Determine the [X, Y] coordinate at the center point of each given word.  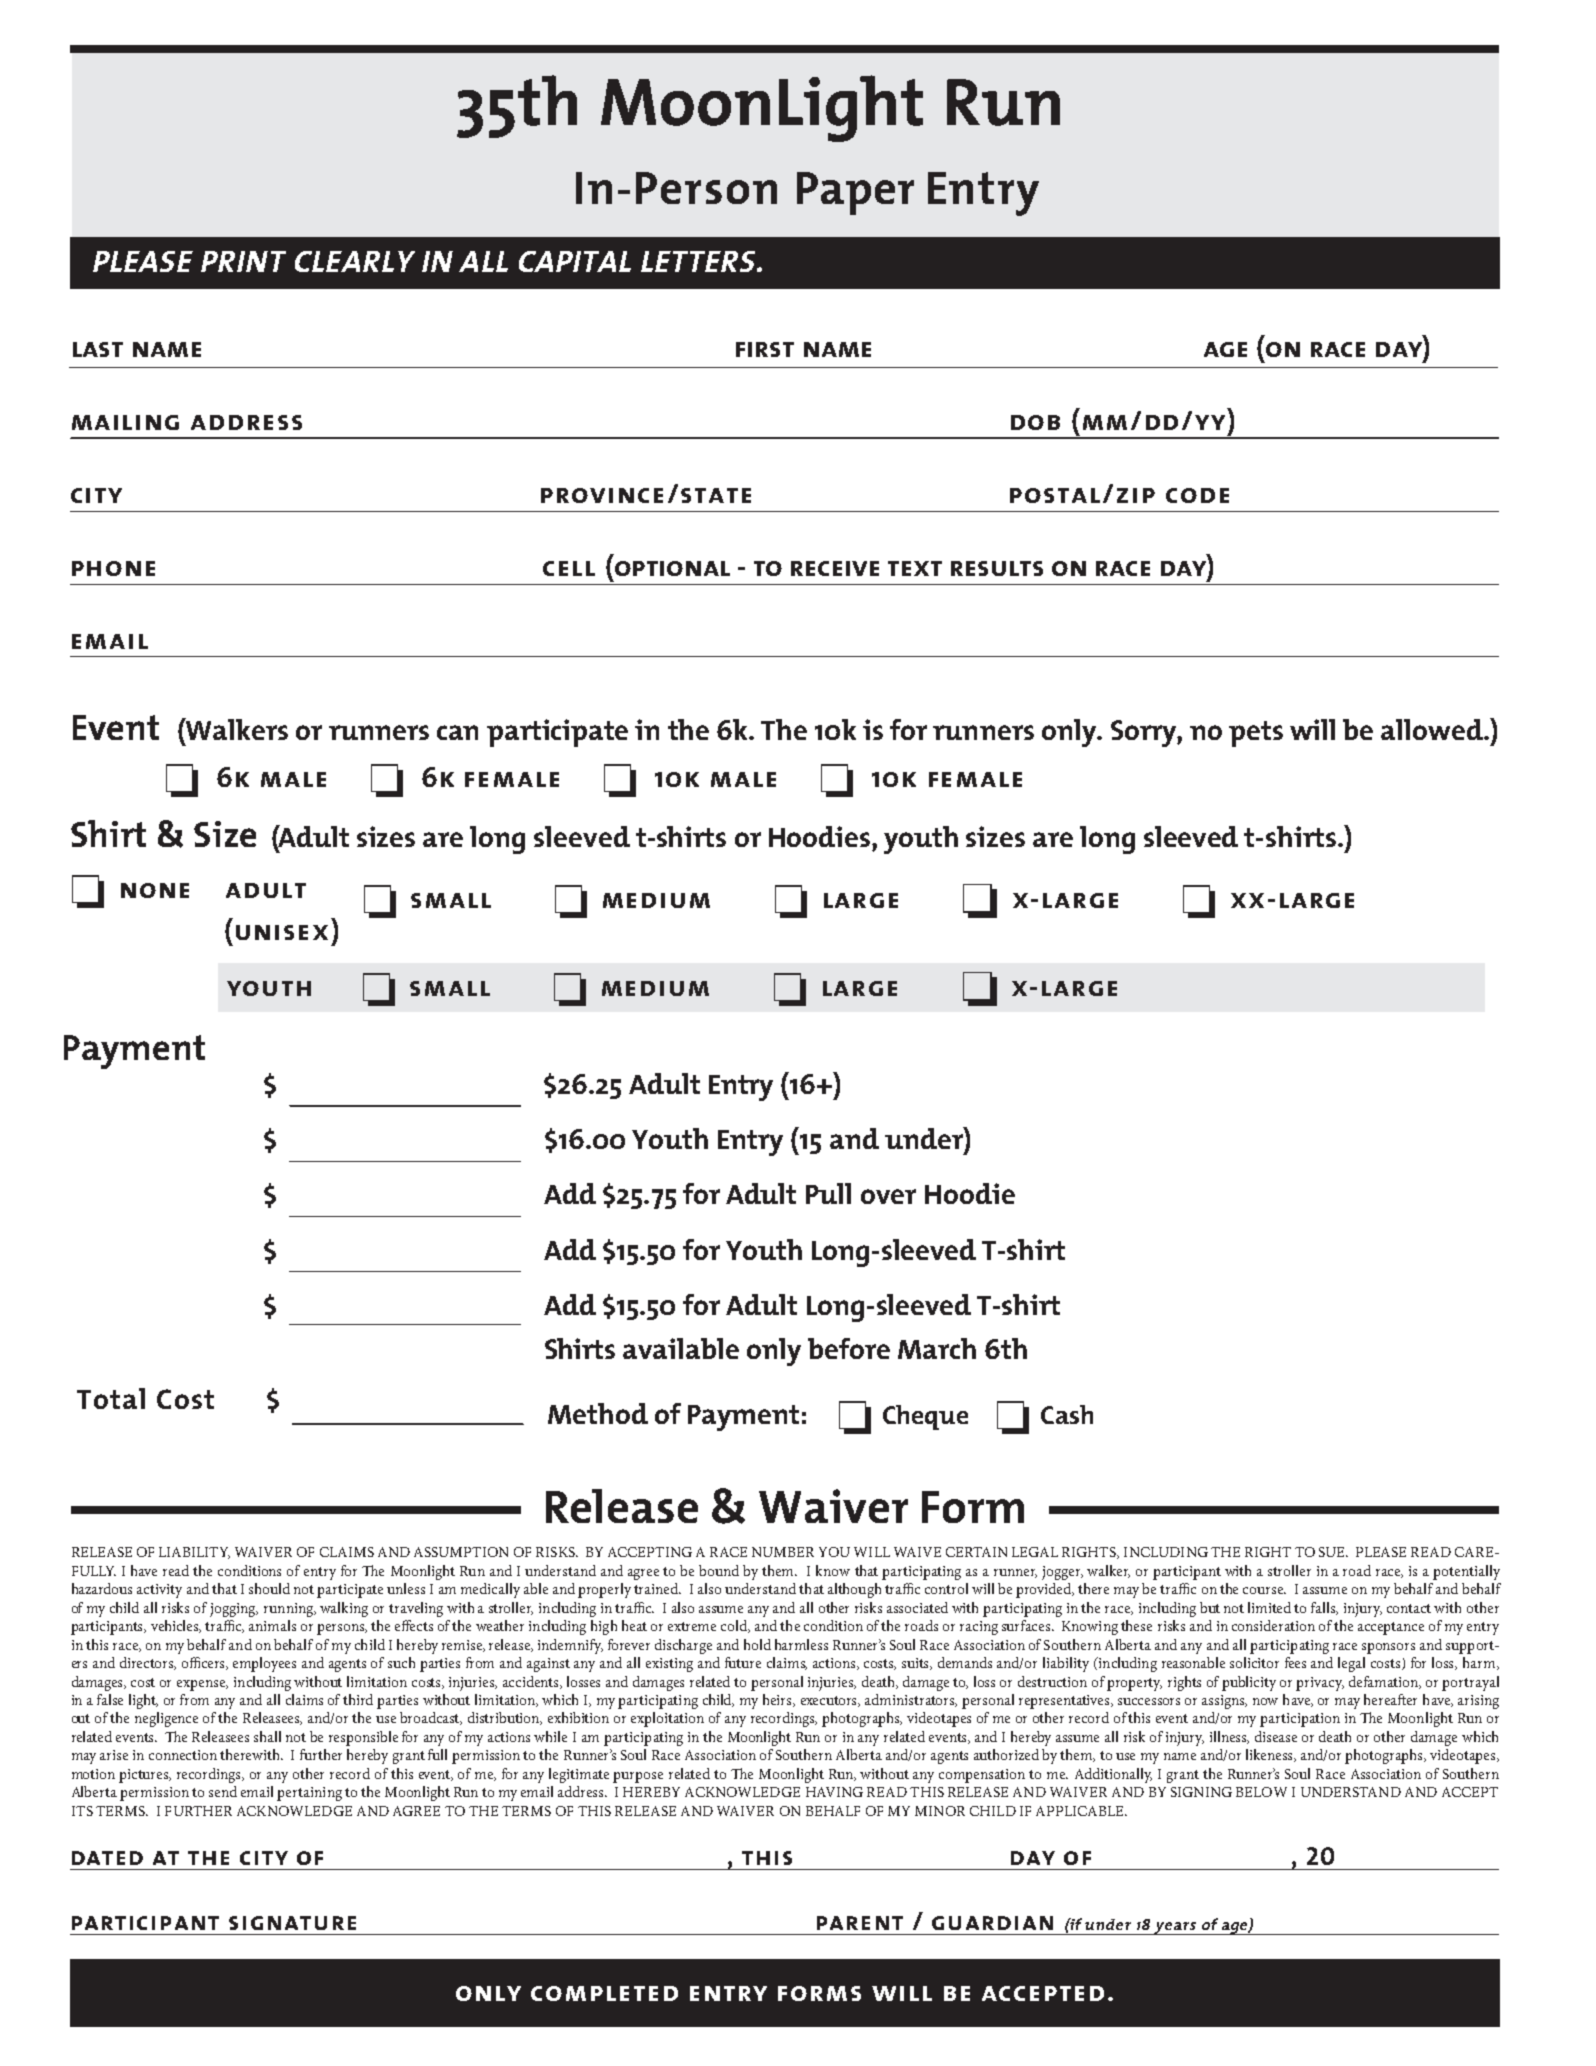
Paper [855, 193]
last [98, 349]
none [155, 890]
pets [1256, 734]
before [849, 1348]
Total [111, 1398]
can [457, 732]
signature [292, 1923]
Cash [1067, 1414]
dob [1035, 422]
